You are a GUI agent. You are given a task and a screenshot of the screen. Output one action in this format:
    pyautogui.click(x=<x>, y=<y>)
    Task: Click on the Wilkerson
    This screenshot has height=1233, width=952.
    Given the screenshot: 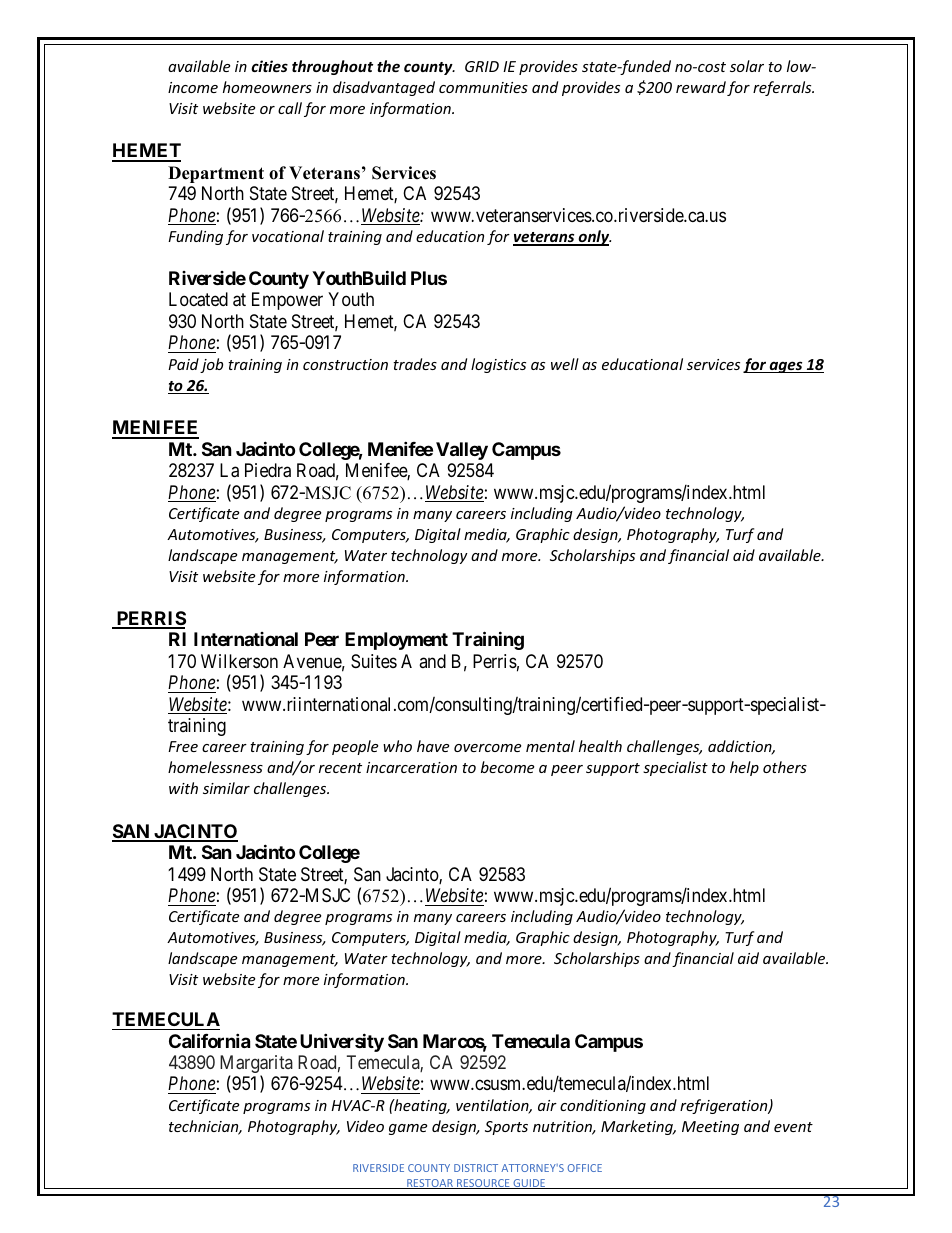 What is the action you would take?
    pyautogui.click(x=239, y=661)
